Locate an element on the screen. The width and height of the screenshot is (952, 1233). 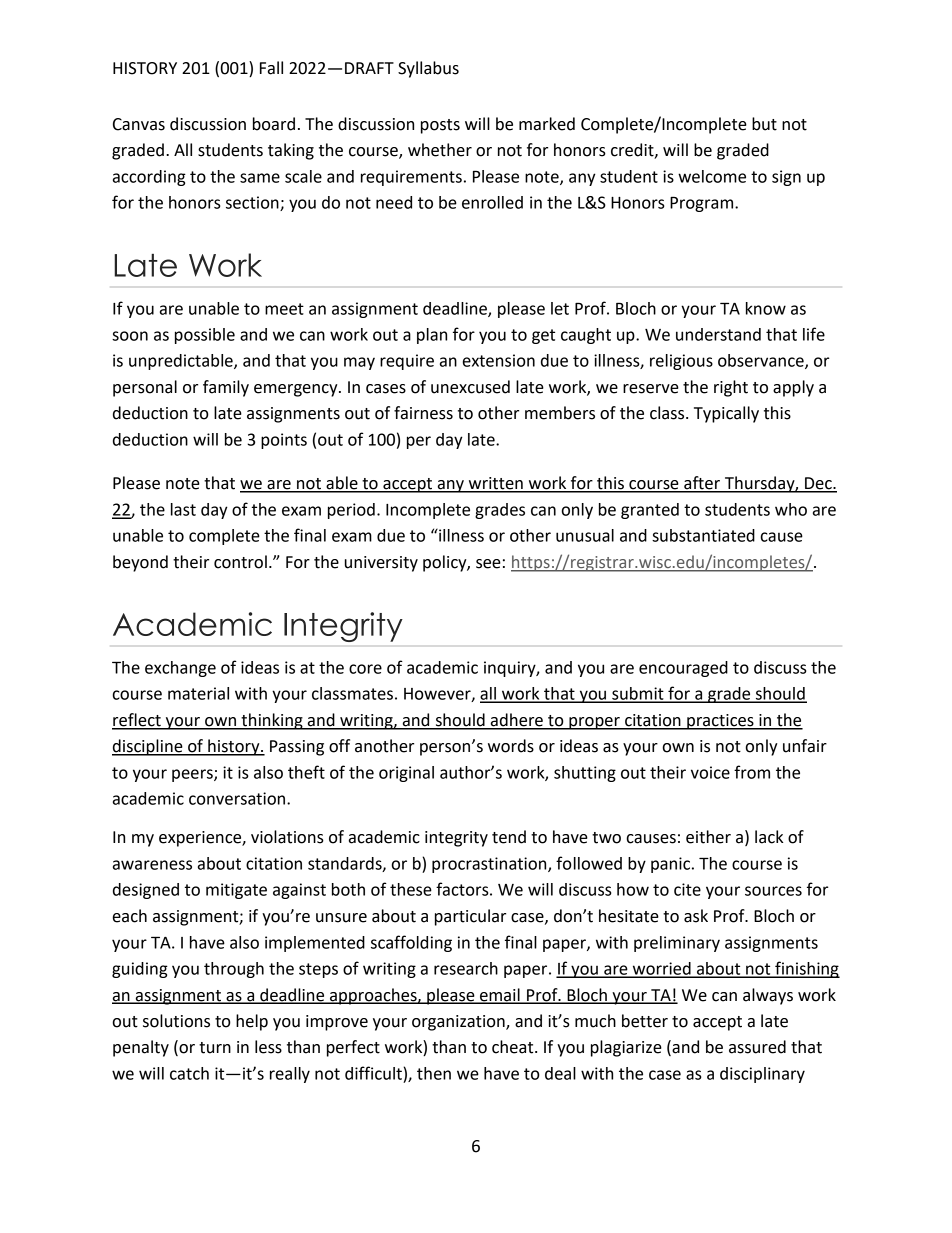
either is located at coordinates (708, 837).
